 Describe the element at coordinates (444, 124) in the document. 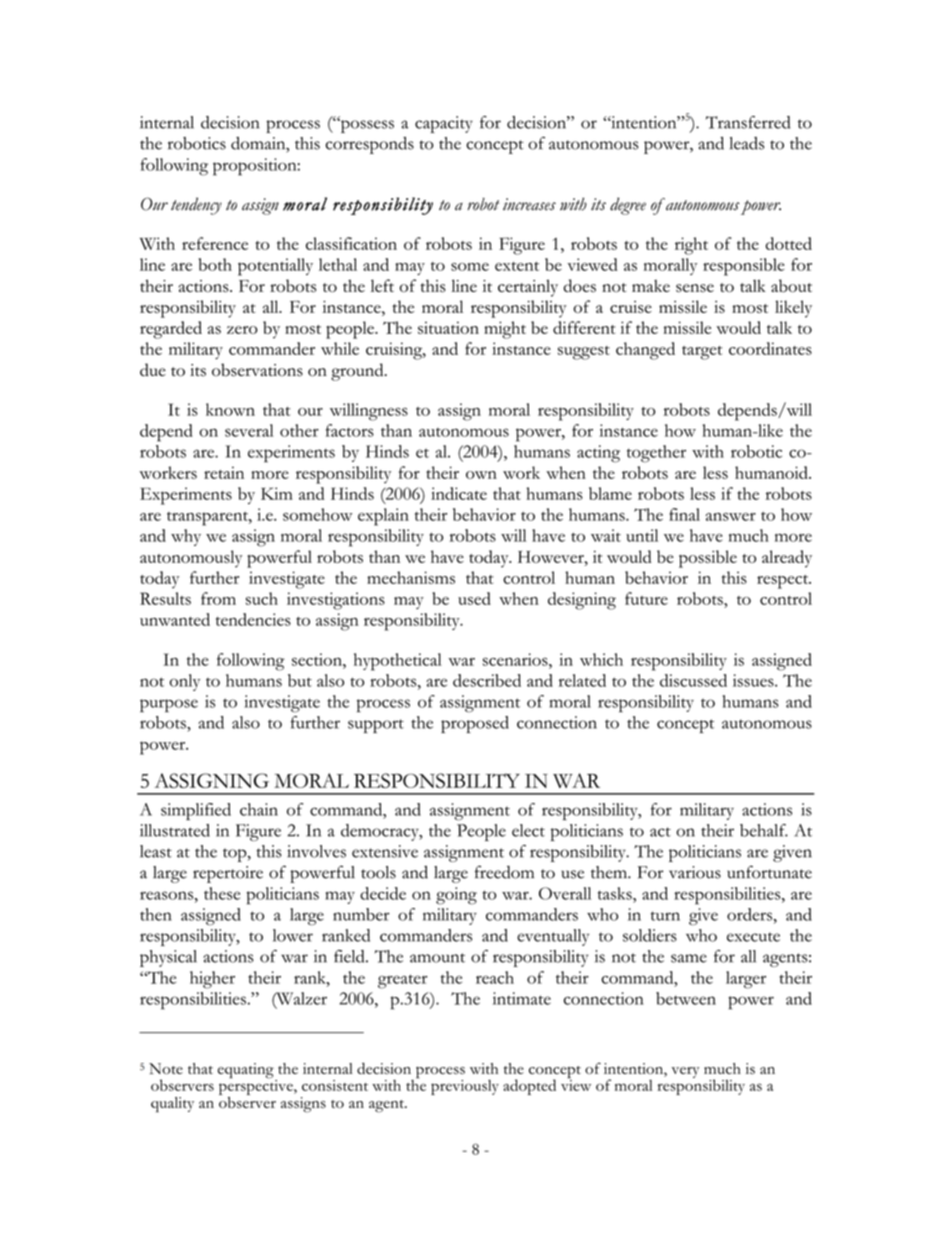

I see `capacity` at that location.
